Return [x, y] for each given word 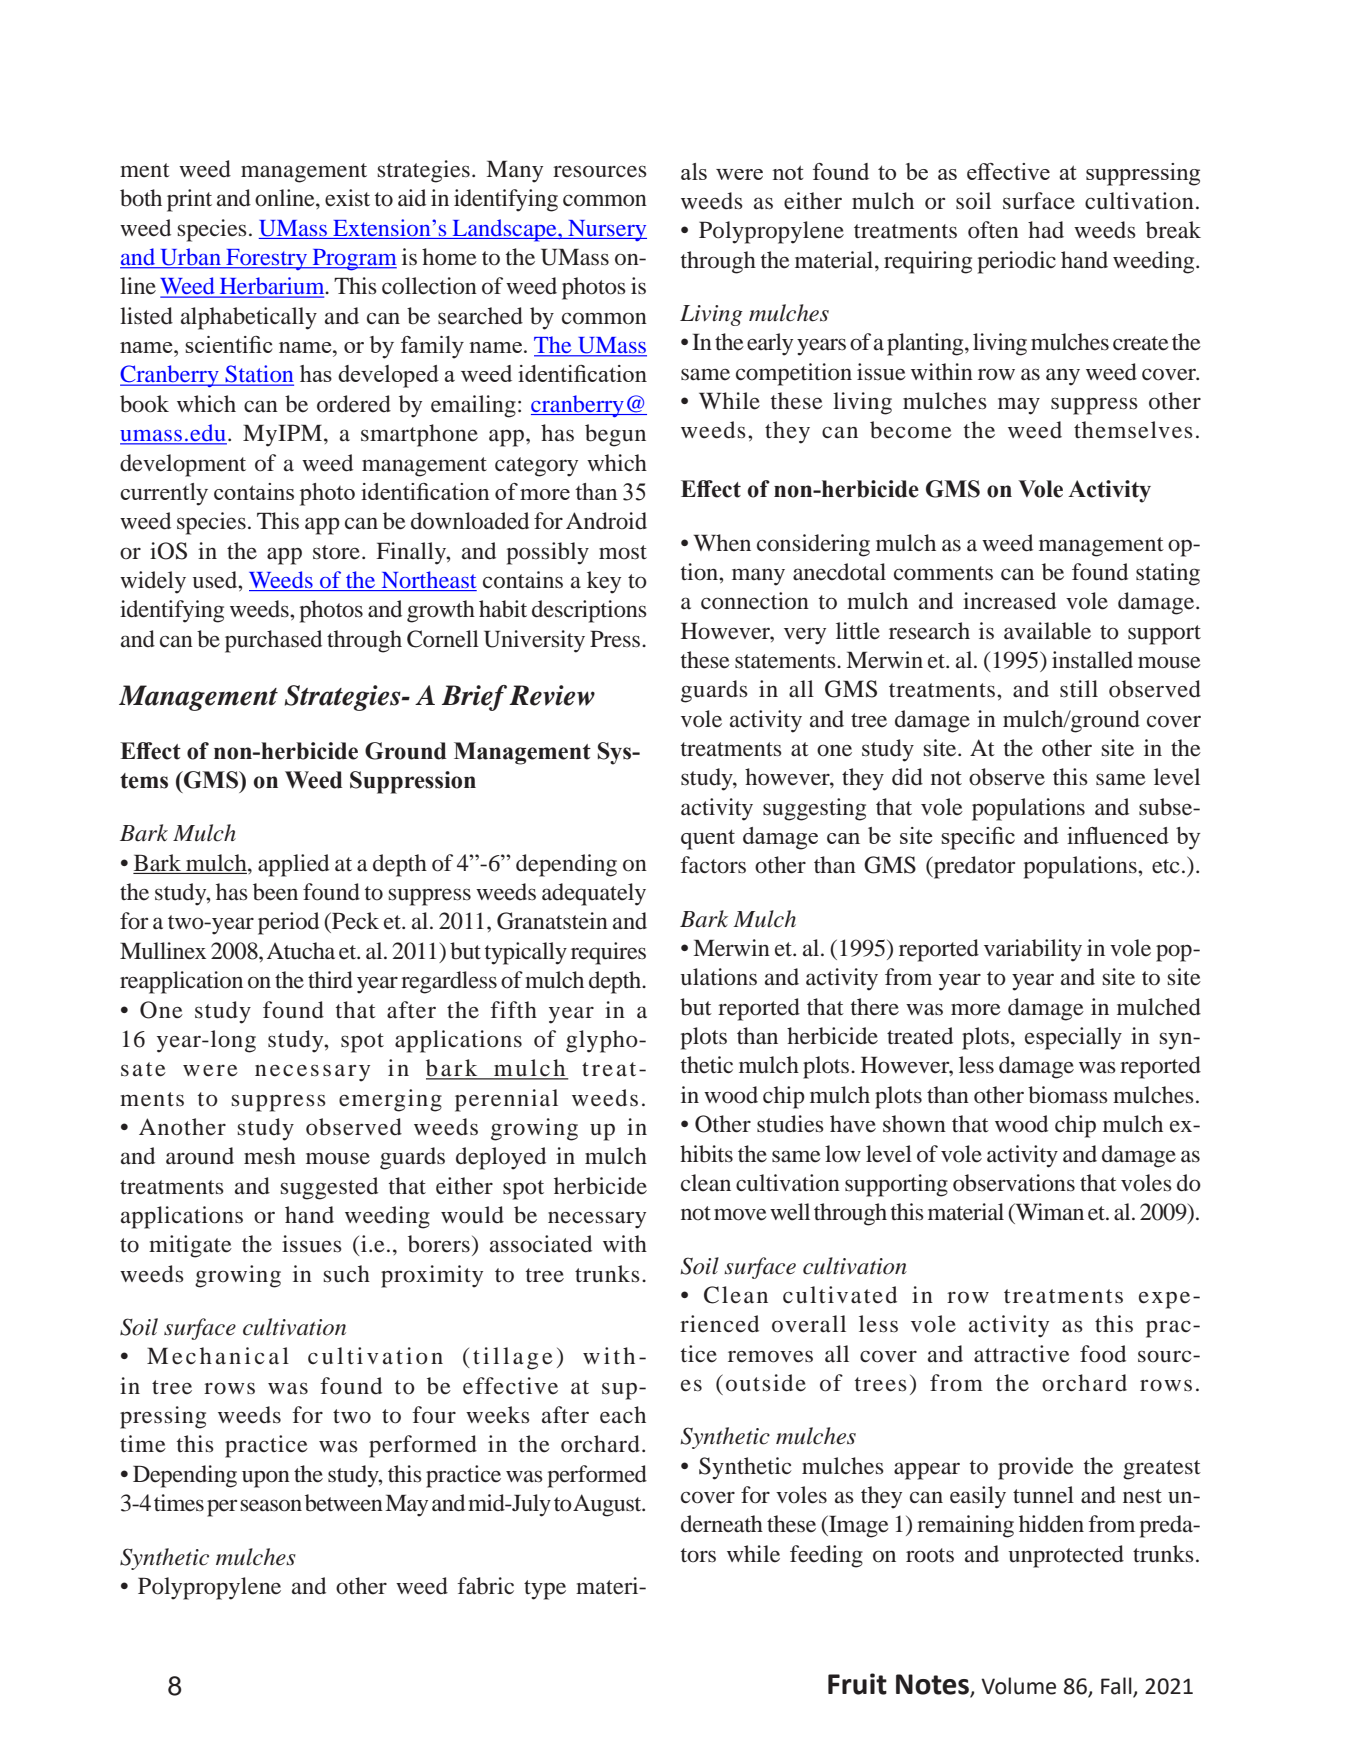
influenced [1118, 835]
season [271, 1505]
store [336, 552]
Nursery [606, 230]
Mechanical [218, 1356]
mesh [270, 1156]
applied [293, 865]
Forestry [267, 259]
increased [1009, 601]
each [623, 1415]
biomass [1068, 1095]
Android [606, 521]
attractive [1022, 1354]
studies [790, 1124]
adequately [594, 894]
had [1046, 230]
